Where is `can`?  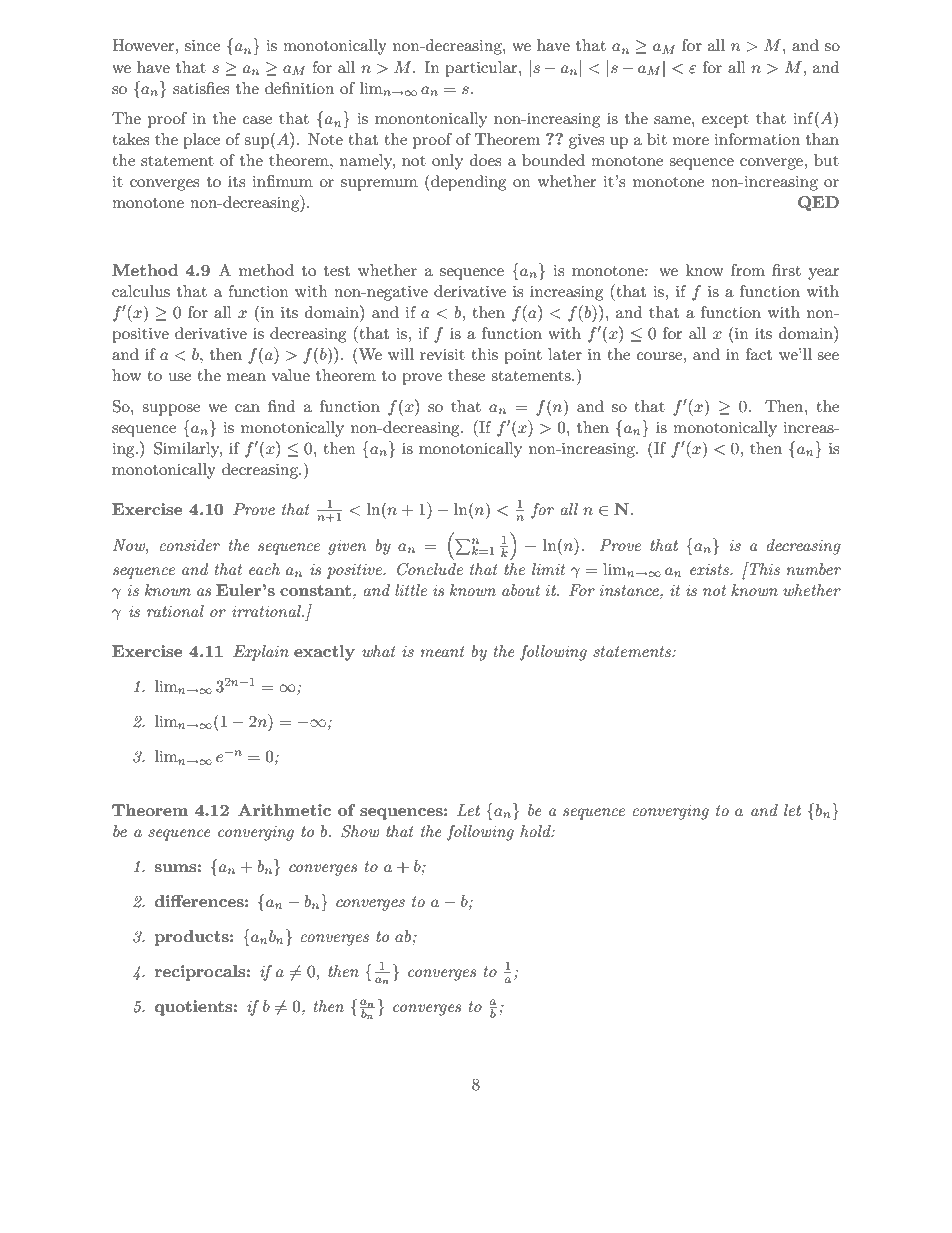
can is located at coordinates (247, 408).
